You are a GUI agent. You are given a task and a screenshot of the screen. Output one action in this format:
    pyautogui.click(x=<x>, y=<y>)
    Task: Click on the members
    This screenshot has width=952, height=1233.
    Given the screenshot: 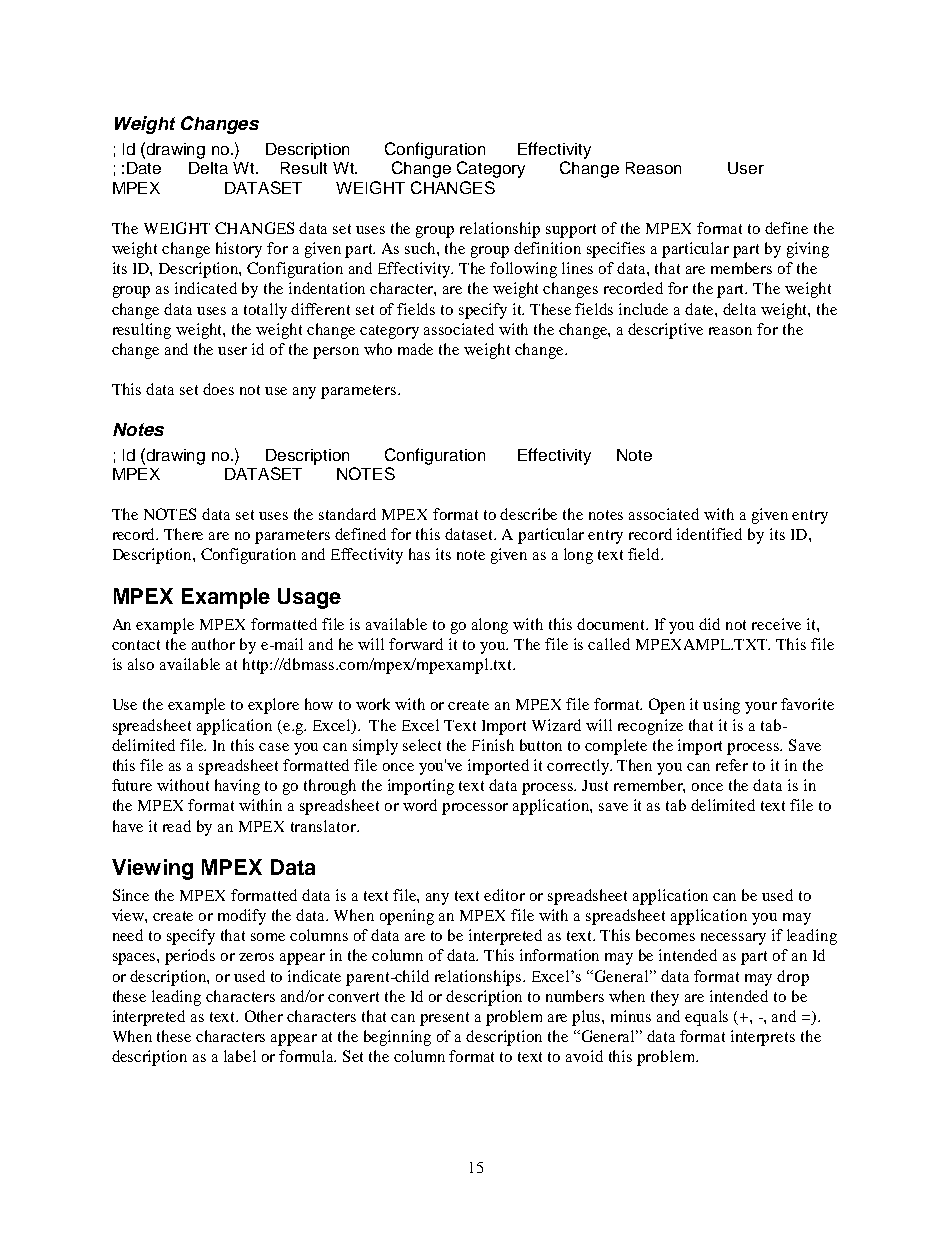 What is the action you would take?
    pyautogui.click(x=741, y=268)
